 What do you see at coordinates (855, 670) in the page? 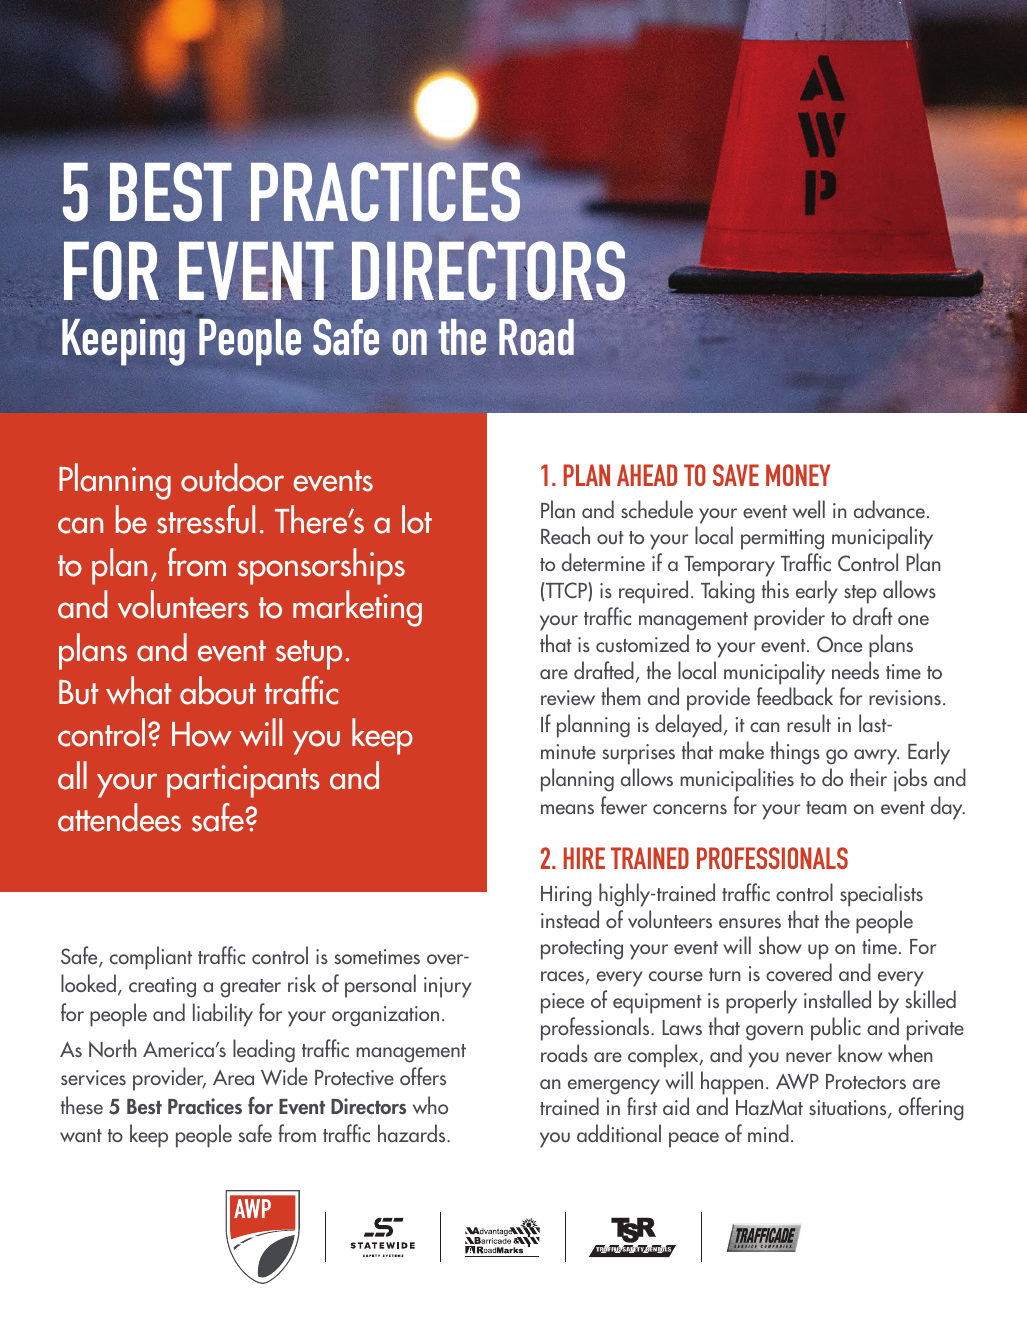
I see `needs` at bounding box center [855, 670].
